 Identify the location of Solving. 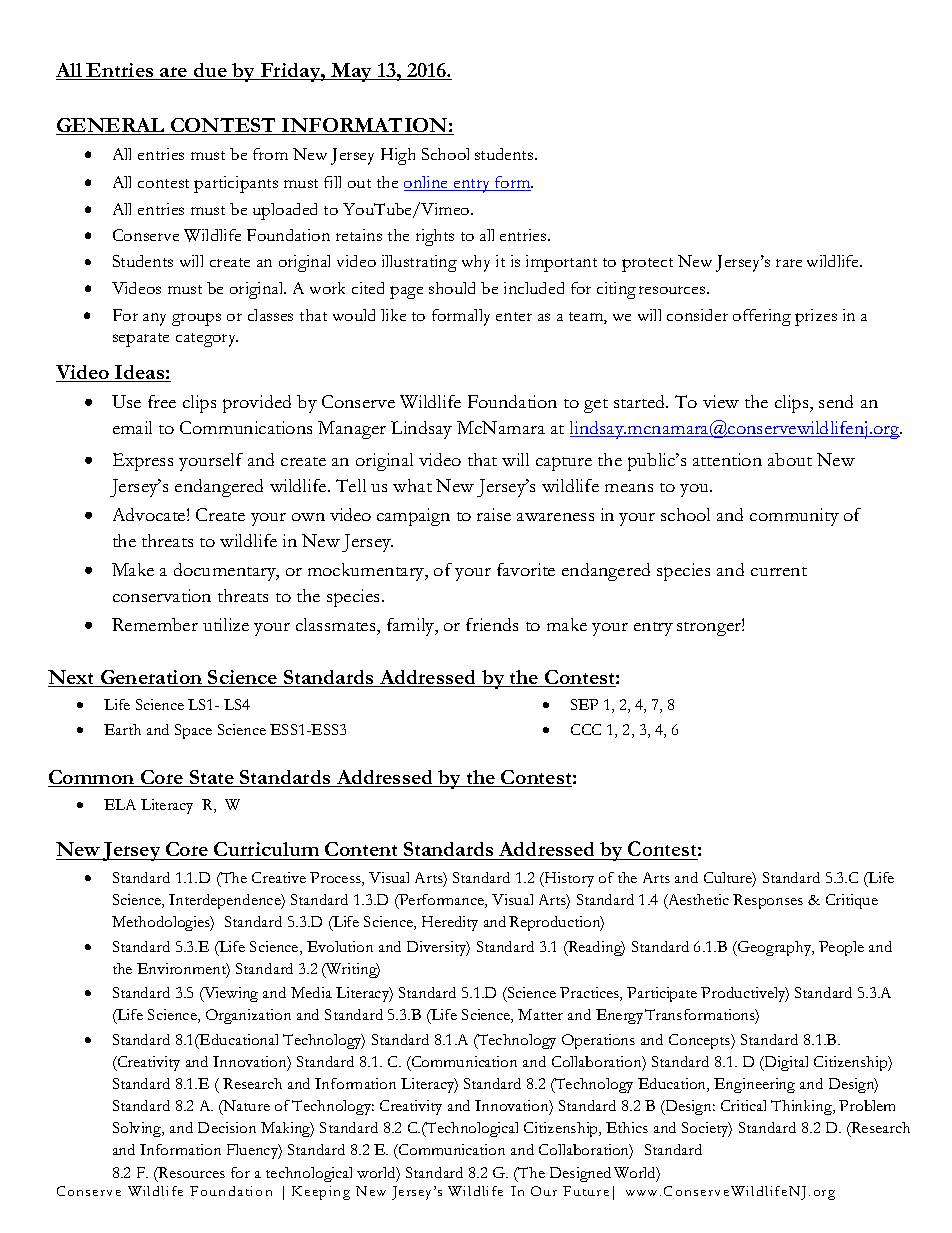
(138, 1129).
